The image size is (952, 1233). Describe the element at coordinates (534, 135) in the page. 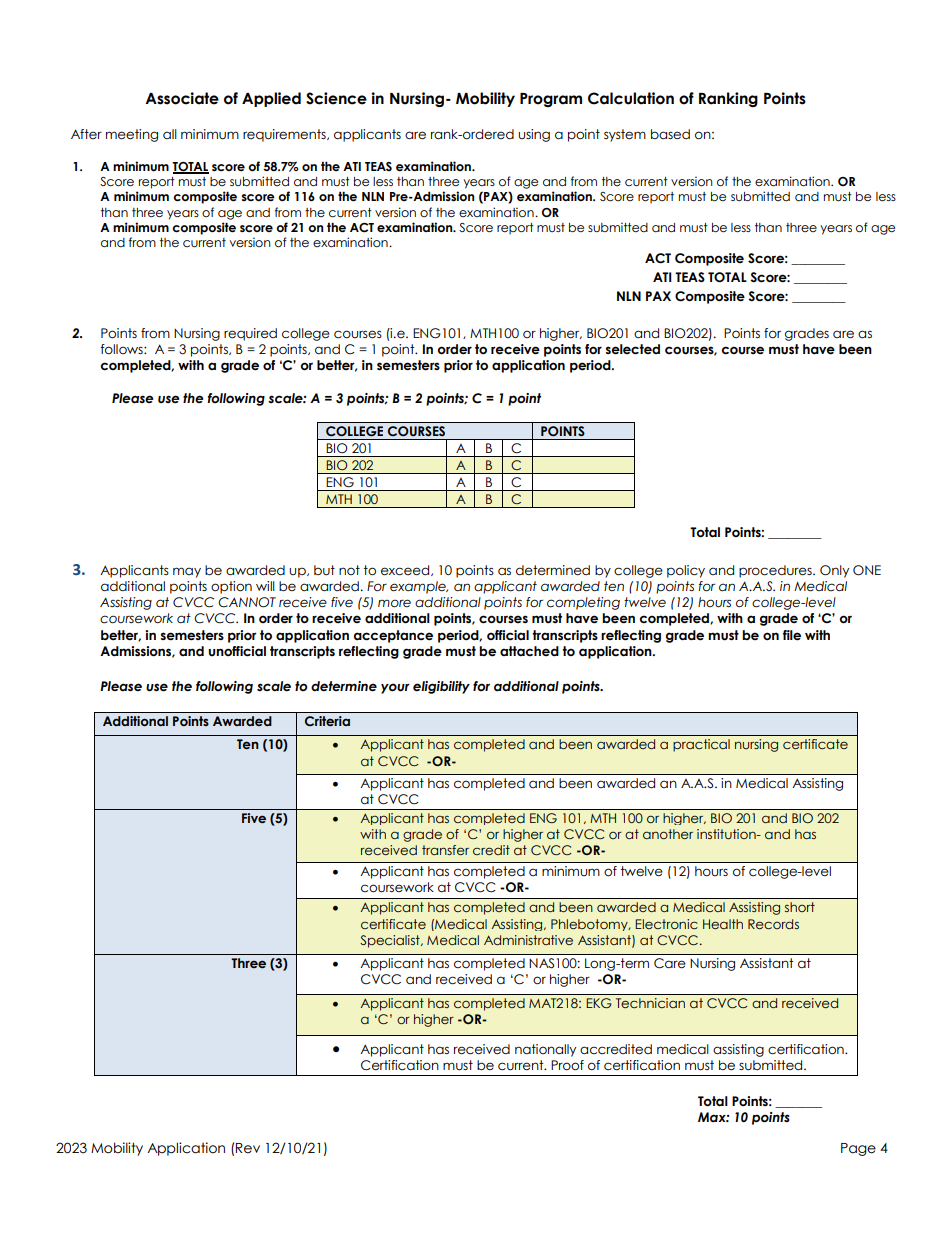

I see `using` at that location.
